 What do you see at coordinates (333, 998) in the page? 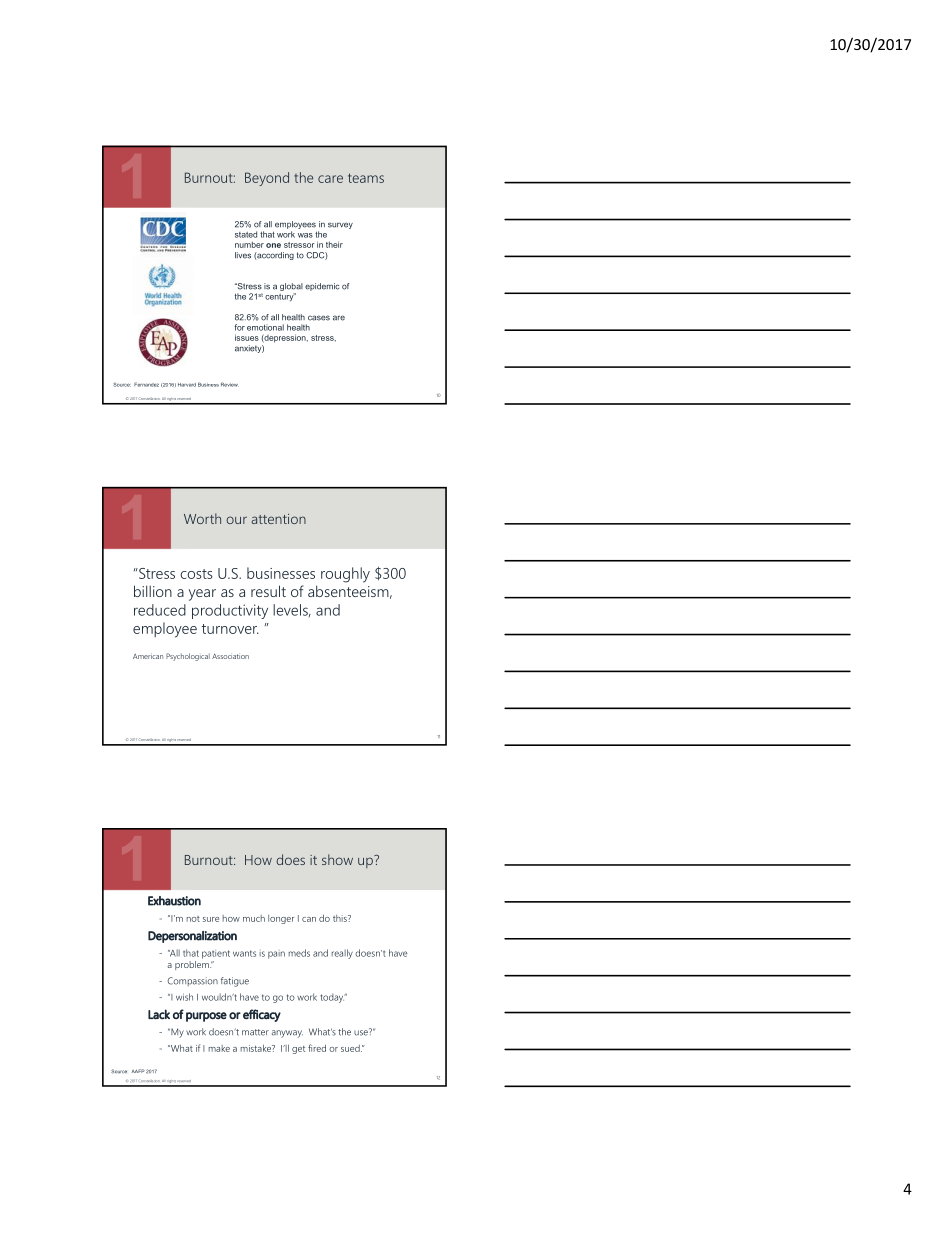
I see `today` at bounding box center [333, 998].
